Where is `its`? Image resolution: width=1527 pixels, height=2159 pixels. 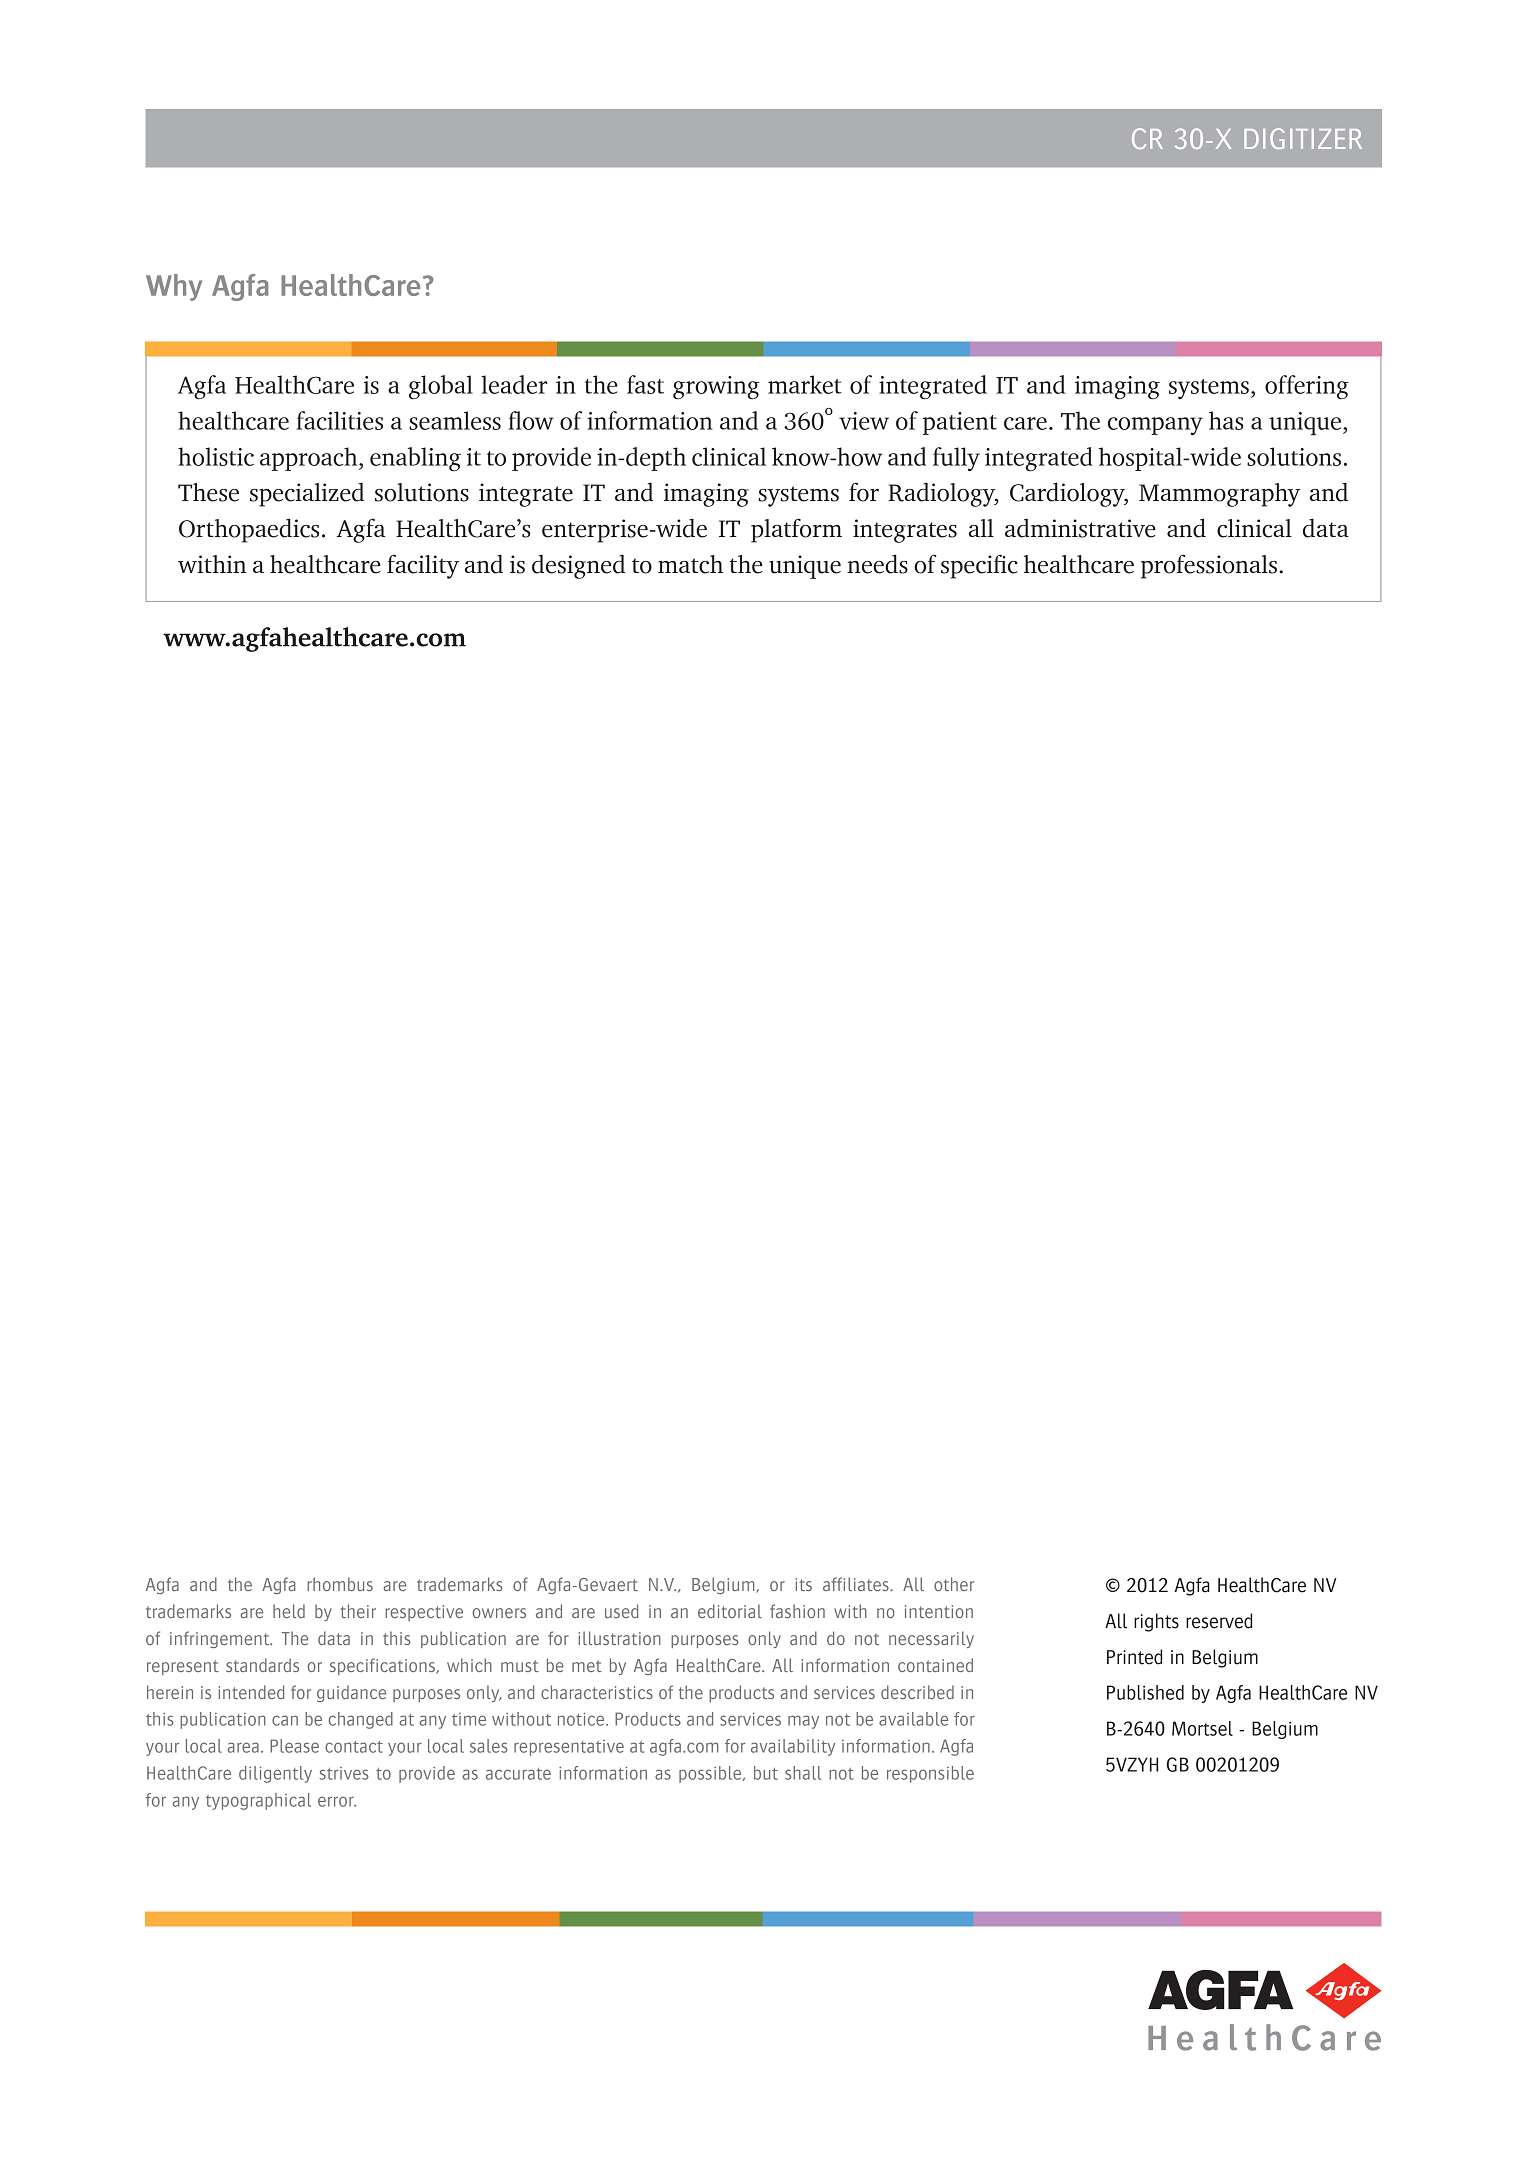 its is located at coordinates (804, 1584).
